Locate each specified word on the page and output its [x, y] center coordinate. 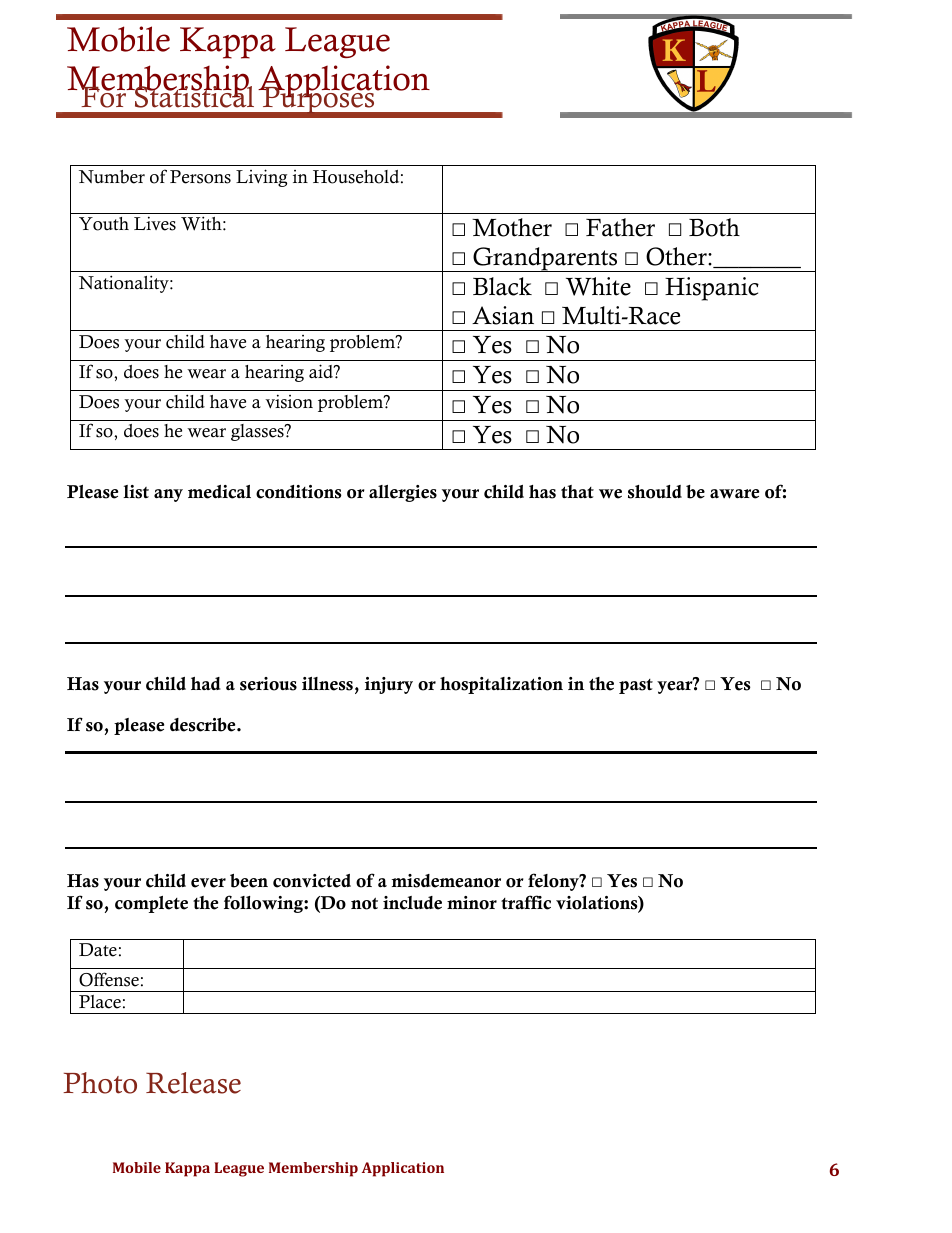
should [655, 492]
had [206, 683]
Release [193, 1083]
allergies [403, 493]
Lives [155, 223]
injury [389, 685]
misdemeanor [446, 881]
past [636, 686]
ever [208, 883]
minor [472, 903]
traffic [526, 902]
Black [502, 286]
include [412, 903]
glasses [258, 432]
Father [620, 227]
